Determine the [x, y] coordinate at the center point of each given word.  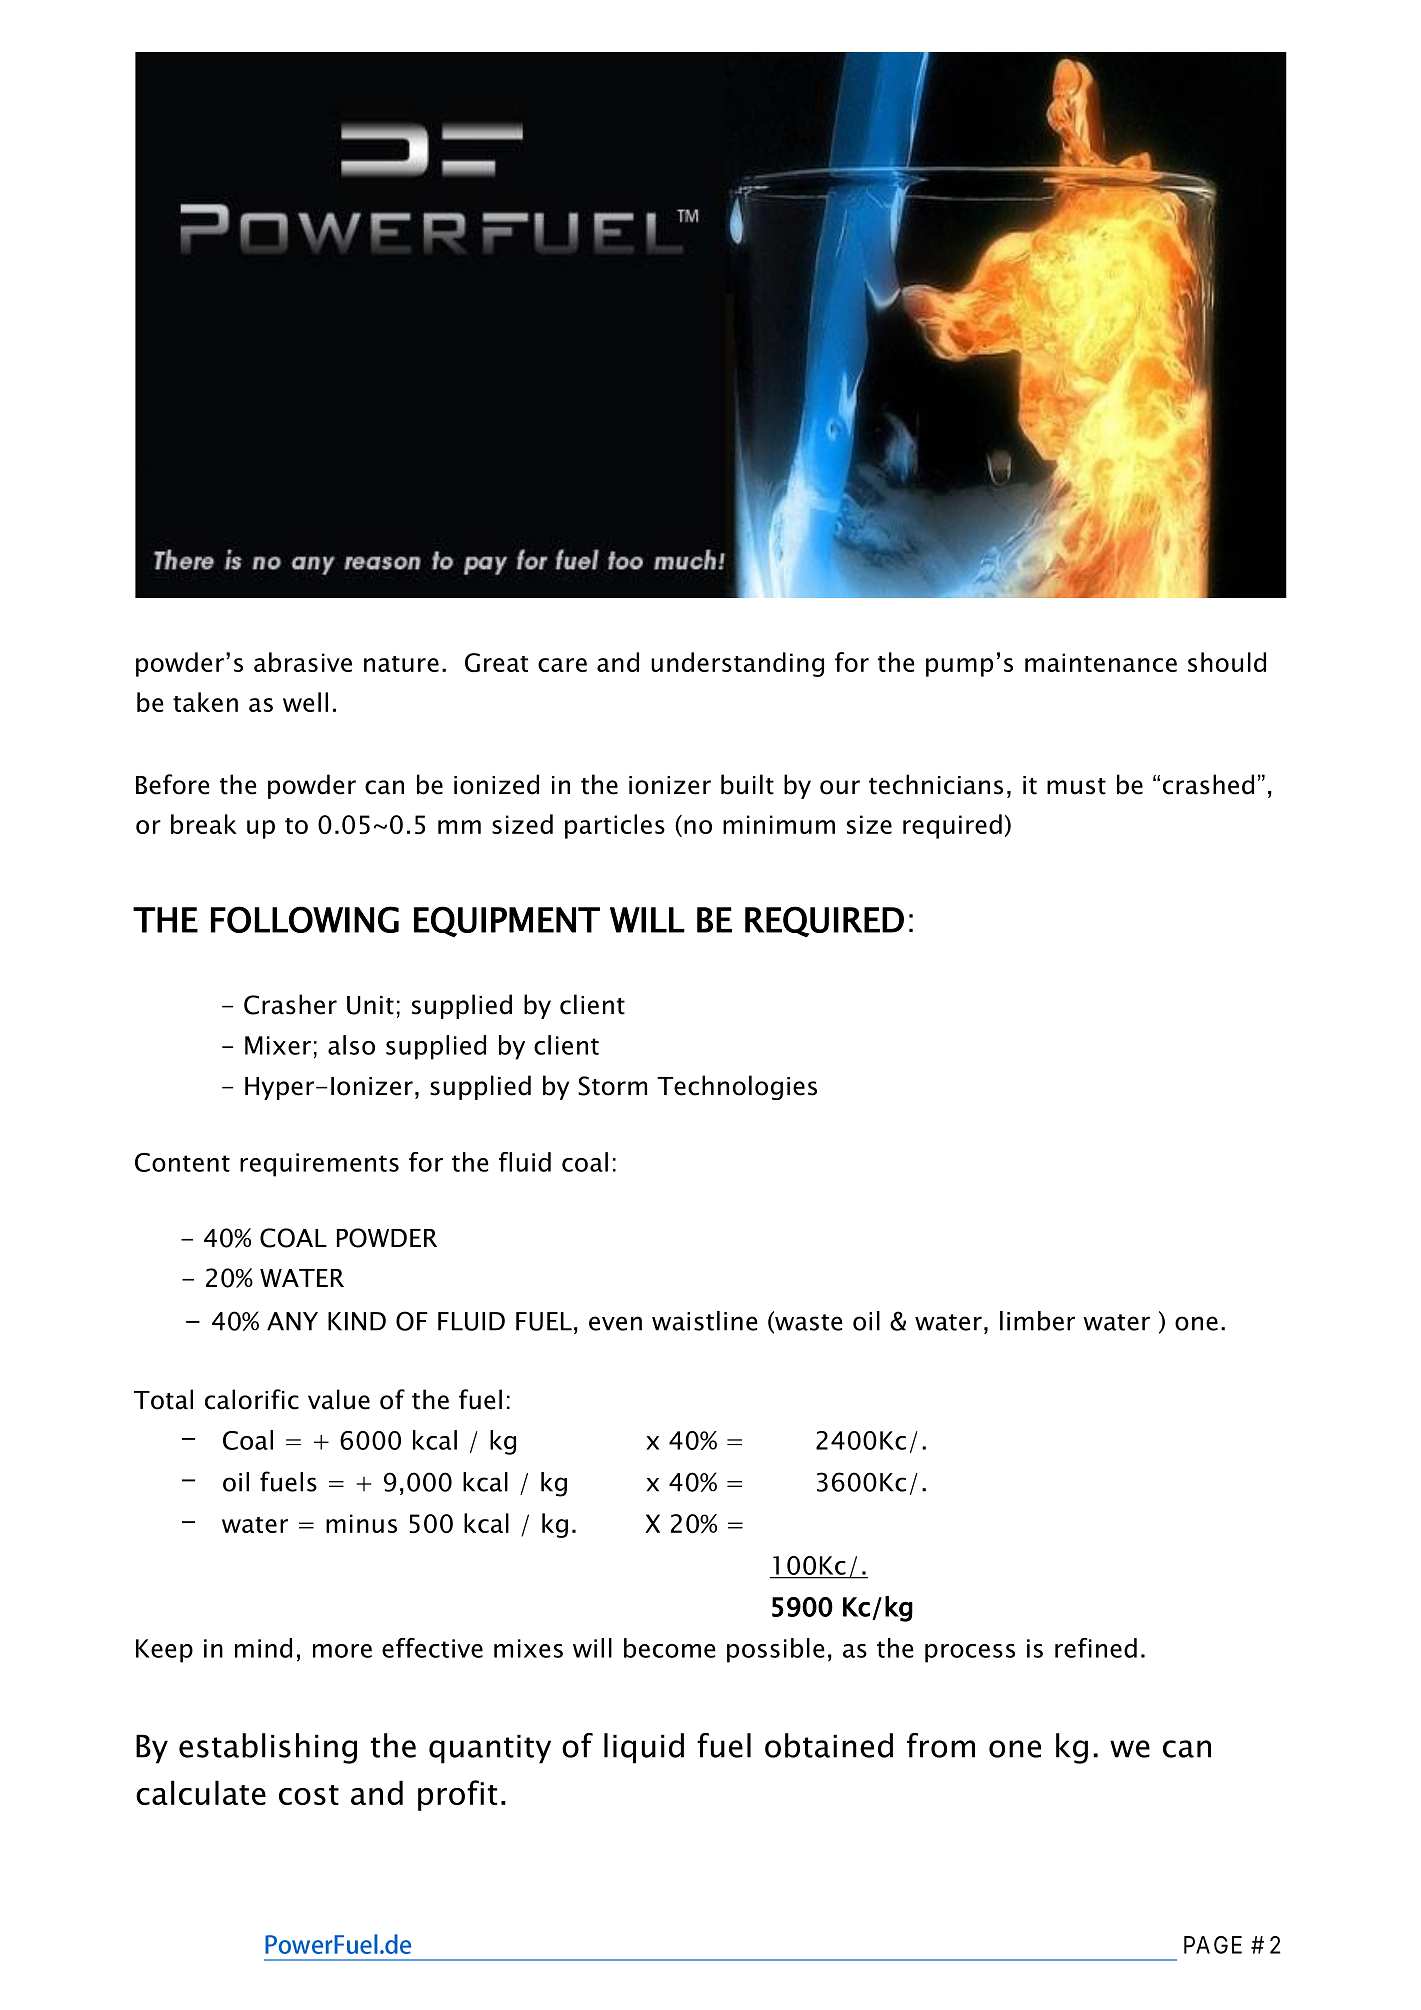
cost [309, 1795]
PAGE [1213, 1945]
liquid [644, 1748]
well [305, 702]
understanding [737, 664]
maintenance [1101, 662]
